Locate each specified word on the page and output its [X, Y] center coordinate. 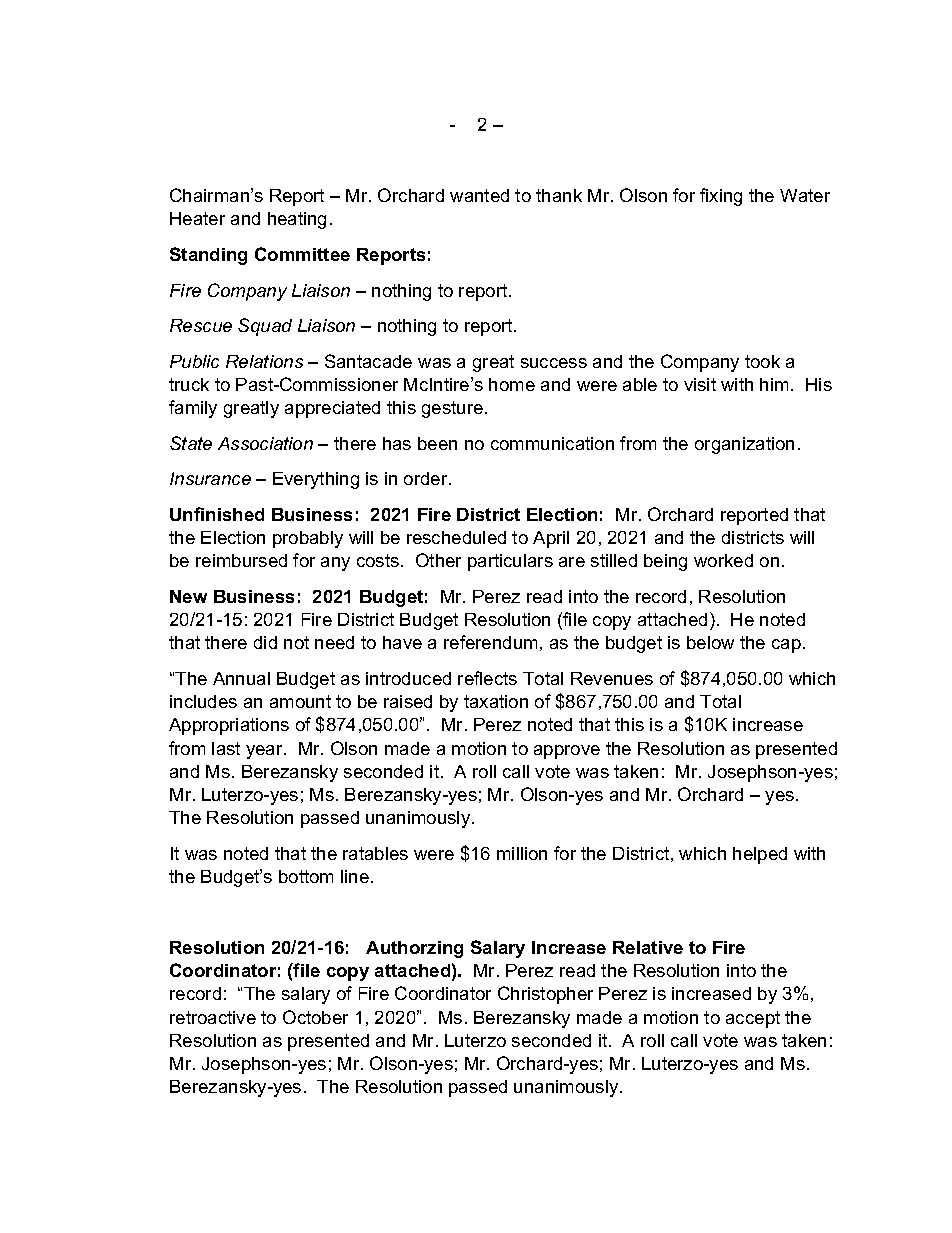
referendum [490, 642]
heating [297, 220]
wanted [479, 195]
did [265, 642]
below [710, 642]
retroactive [213, 1017]
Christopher [545, 995]
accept [753, 1019]
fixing [721, 197]
